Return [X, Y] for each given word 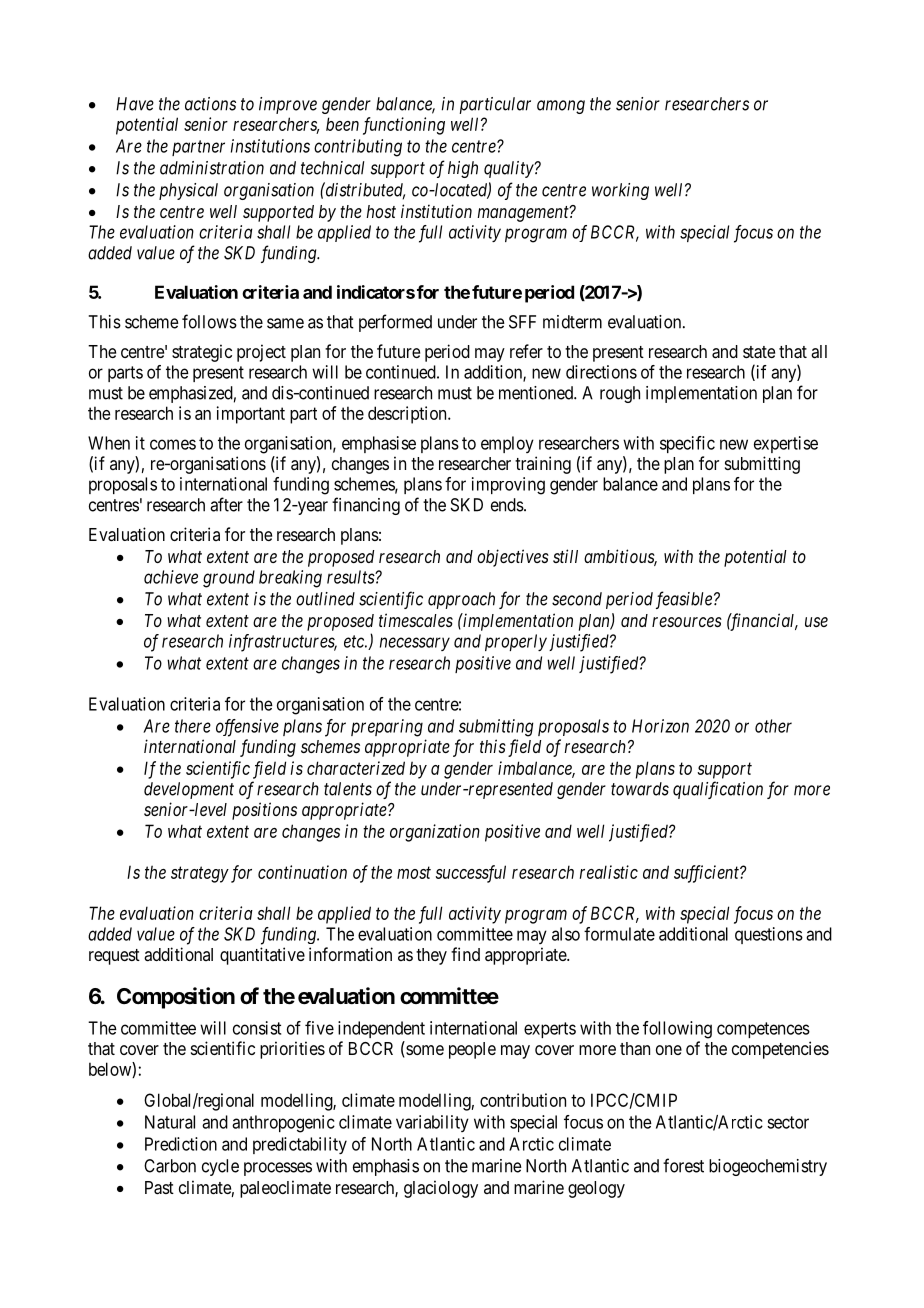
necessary [415, 644]
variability [432, 1123]
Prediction [181, 1144]
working [620, 191]
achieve [171, 577]
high [463, 169]
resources [687, 622]
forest [683, 1165]
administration [212, 168]
